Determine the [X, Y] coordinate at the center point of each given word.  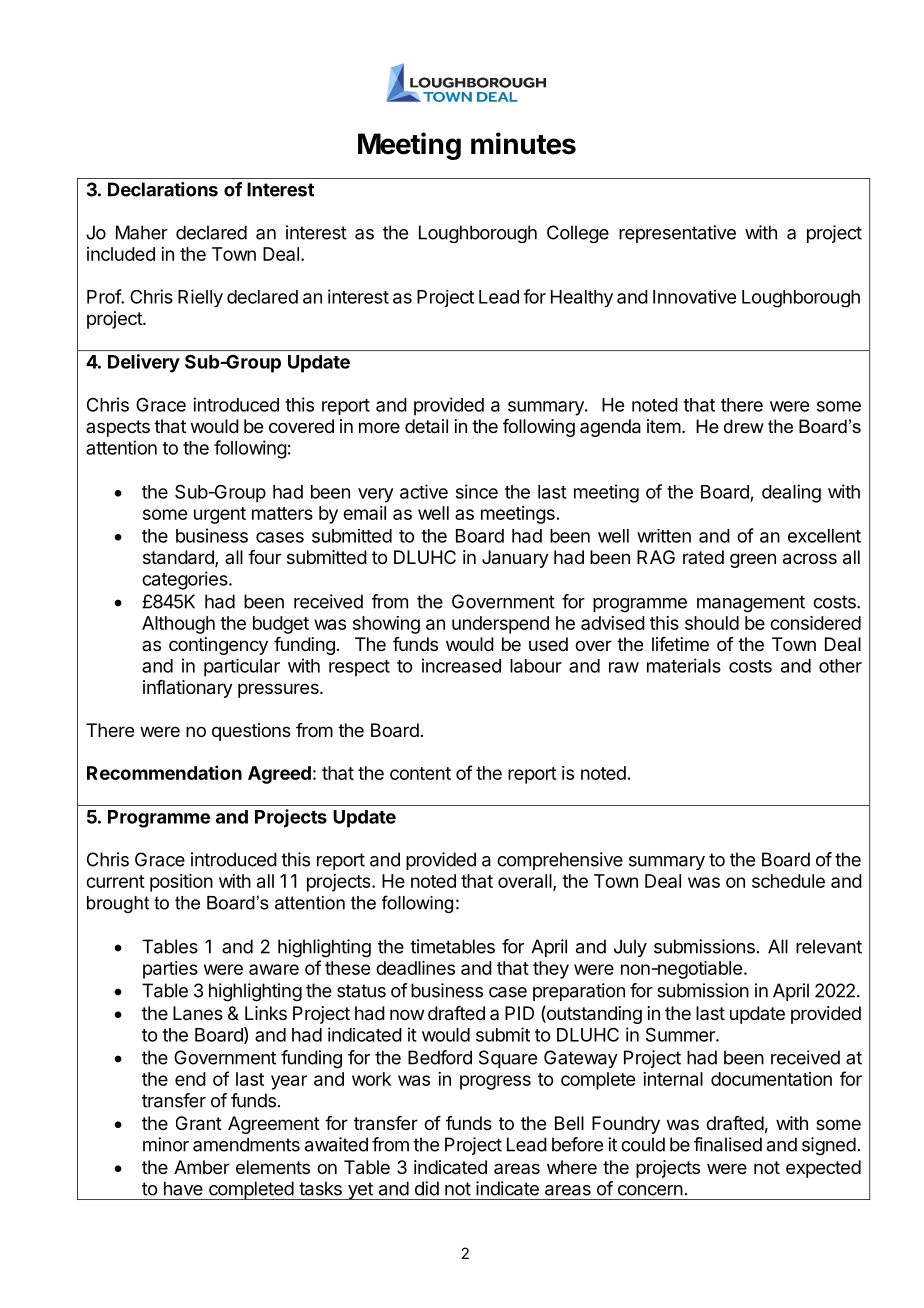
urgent [220, 515]
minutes [523, 143]
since [477, 491]
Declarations [163, 189]
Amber [202, 1167]
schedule [788, 881]
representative [677, 234]
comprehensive [560, 861]
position [181, 883]
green [753, 560]
